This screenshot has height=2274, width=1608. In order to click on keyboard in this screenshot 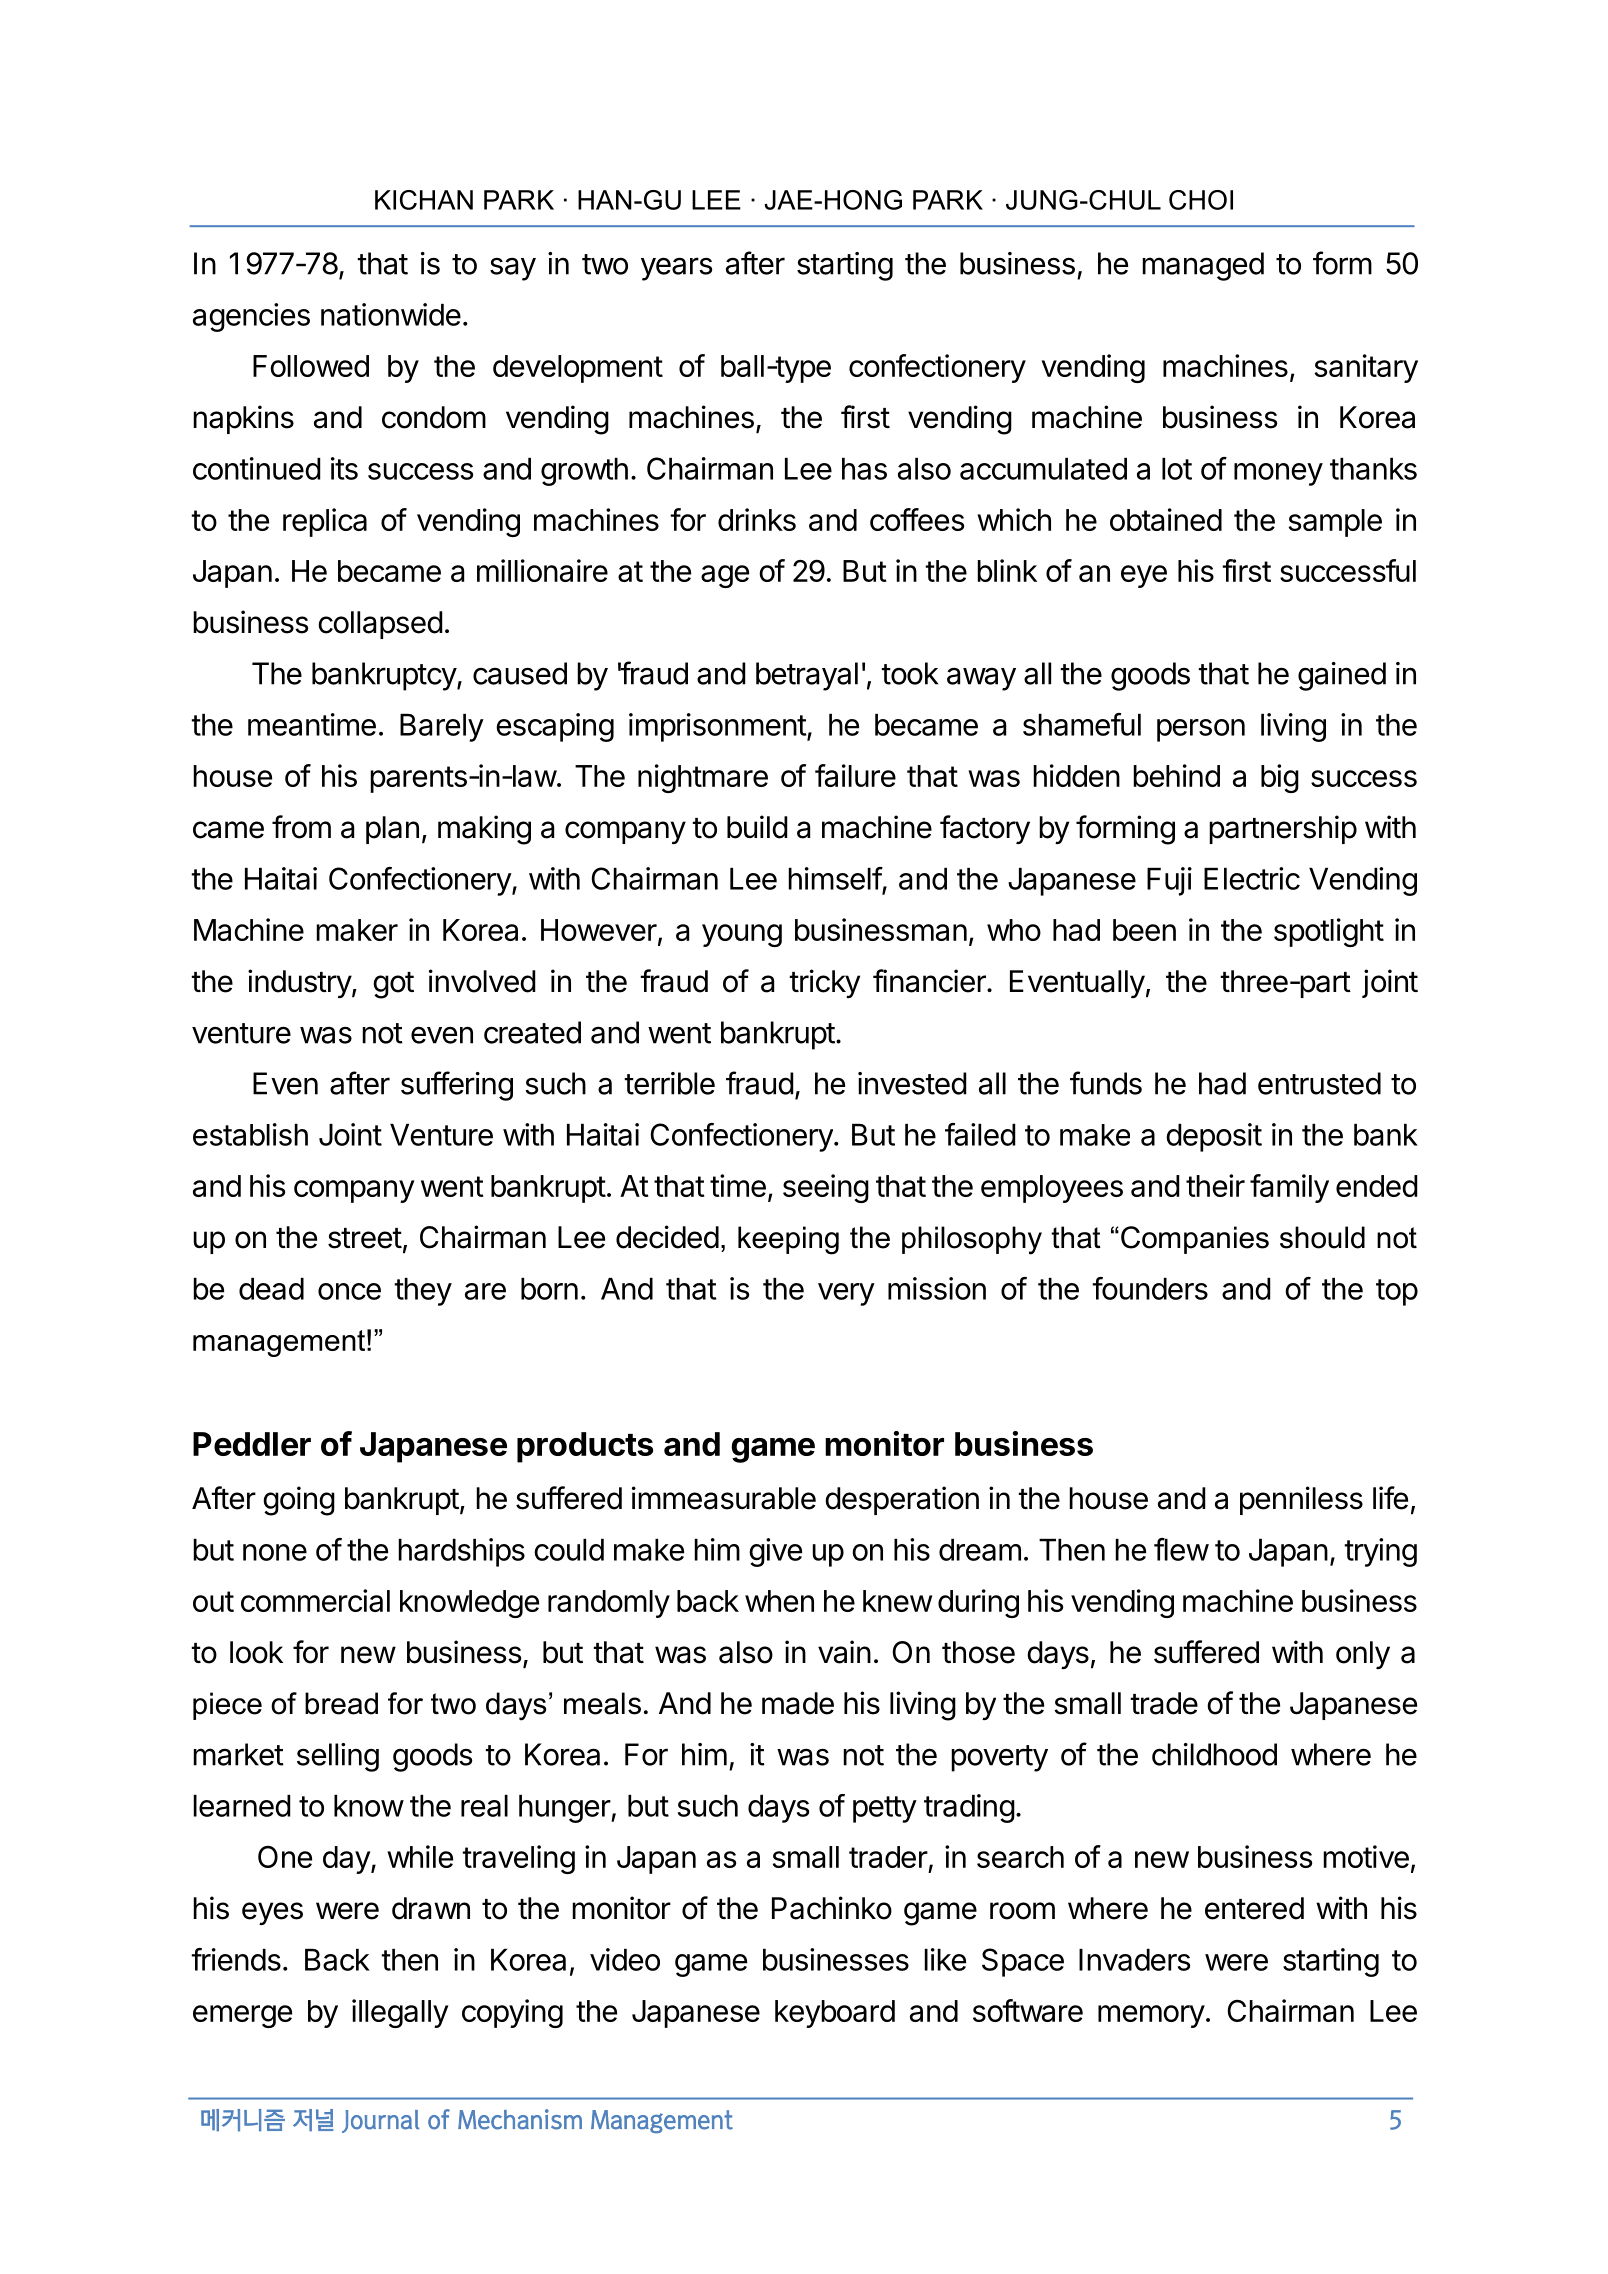, I will do `click(835, 2014)`.
